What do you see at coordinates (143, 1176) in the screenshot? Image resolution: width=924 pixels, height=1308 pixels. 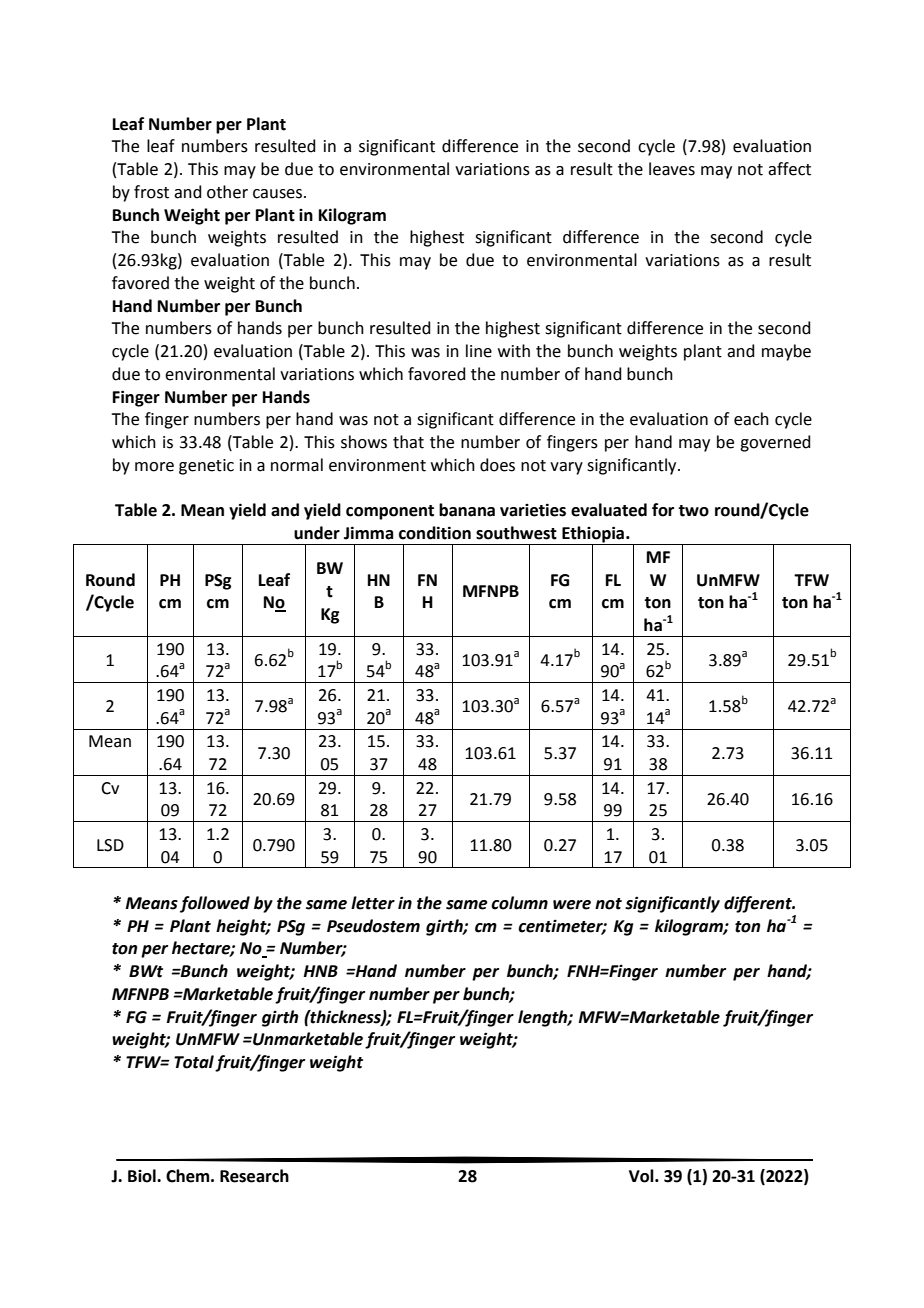 I see `Biol` at bounding box center [143, 1176].
